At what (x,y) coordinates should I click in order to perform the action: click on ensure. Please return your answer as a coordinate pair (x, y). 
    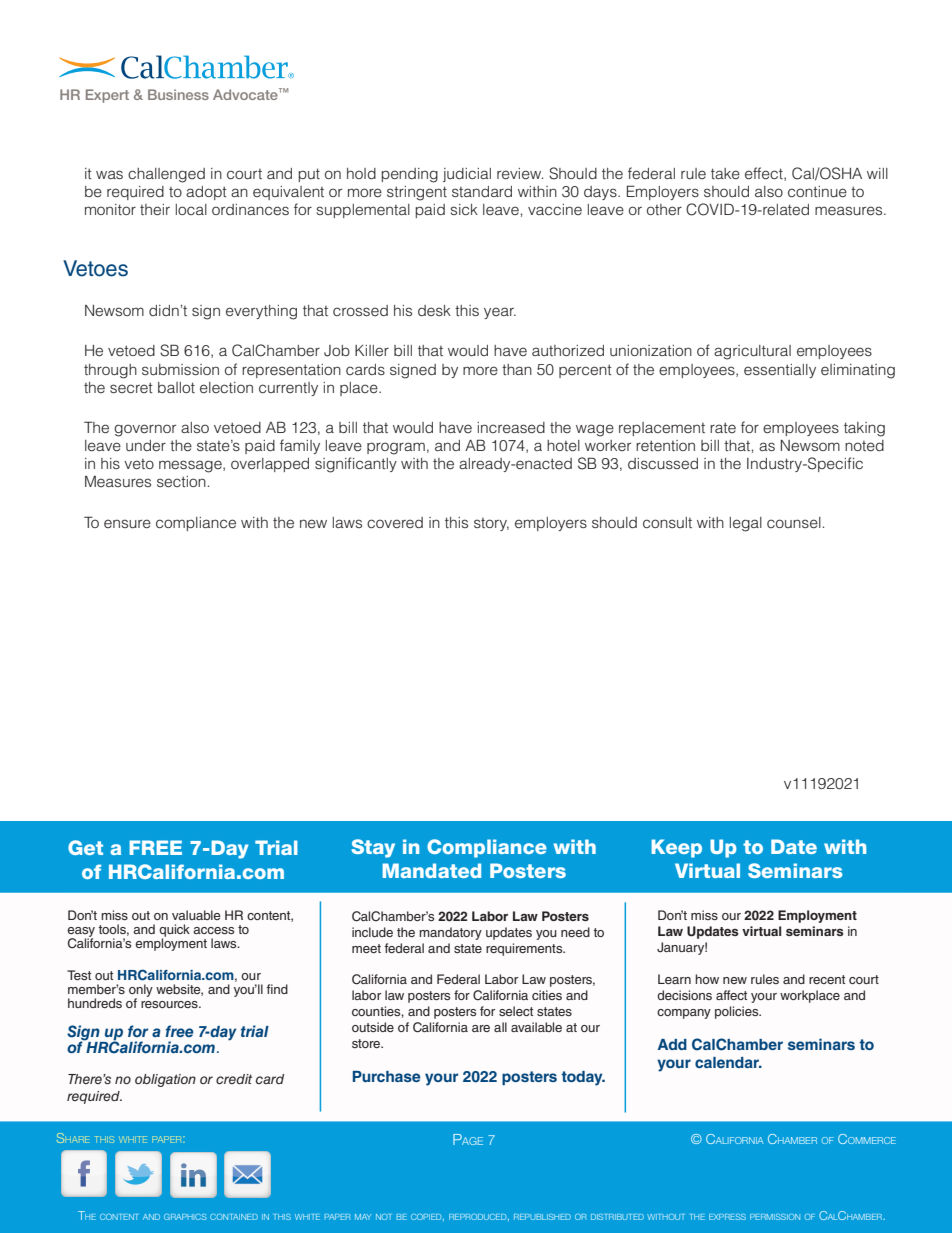
    Looking at the image, I should click on (127, 523).
